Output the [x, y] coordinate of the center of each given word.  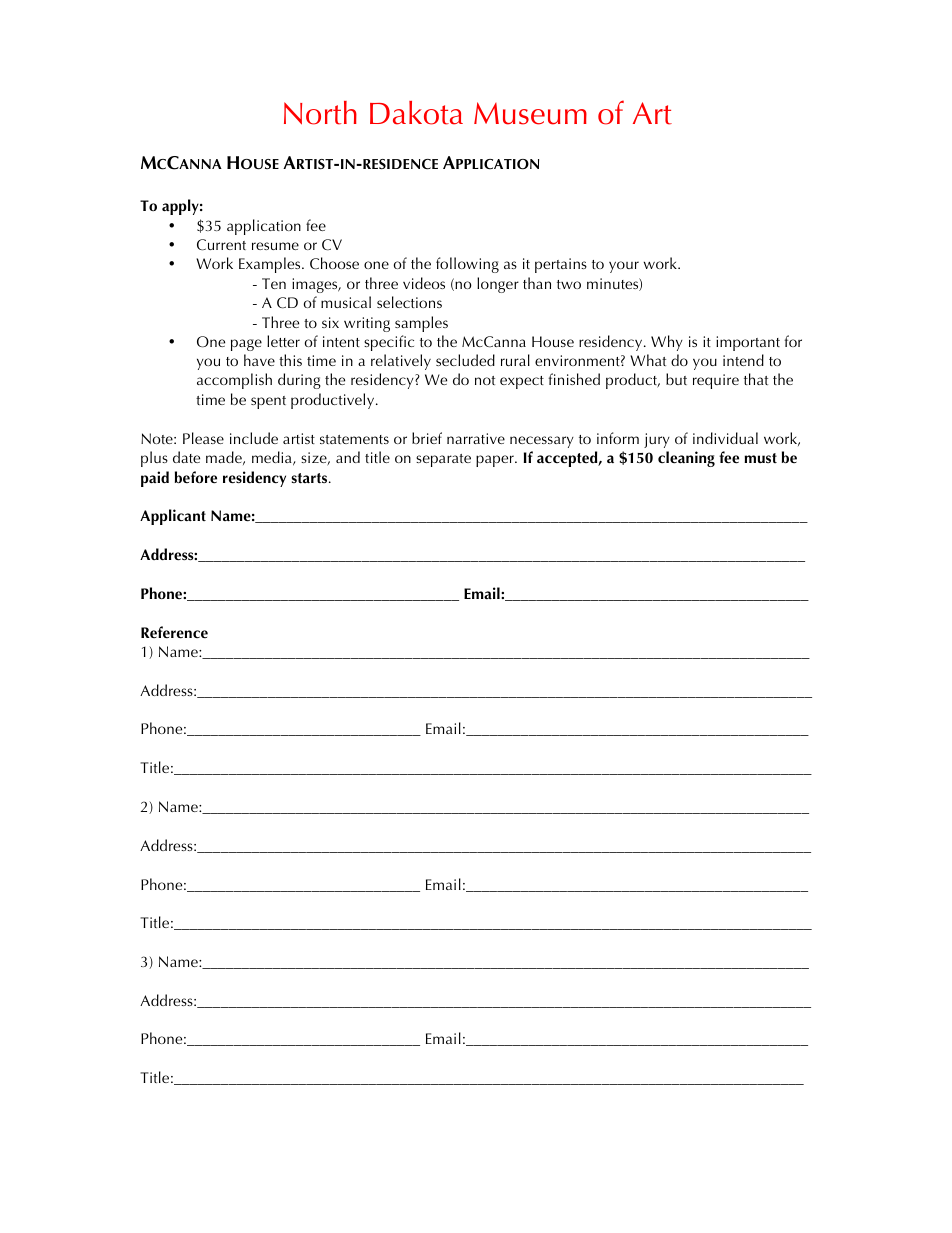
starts [310, 478]
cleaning [686, 459]
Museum [530, 113]
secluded [465, 360]
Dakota [416, 113]
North [320, 113]
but [676, 379]
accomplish [234, 381]
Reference [174, 632]
